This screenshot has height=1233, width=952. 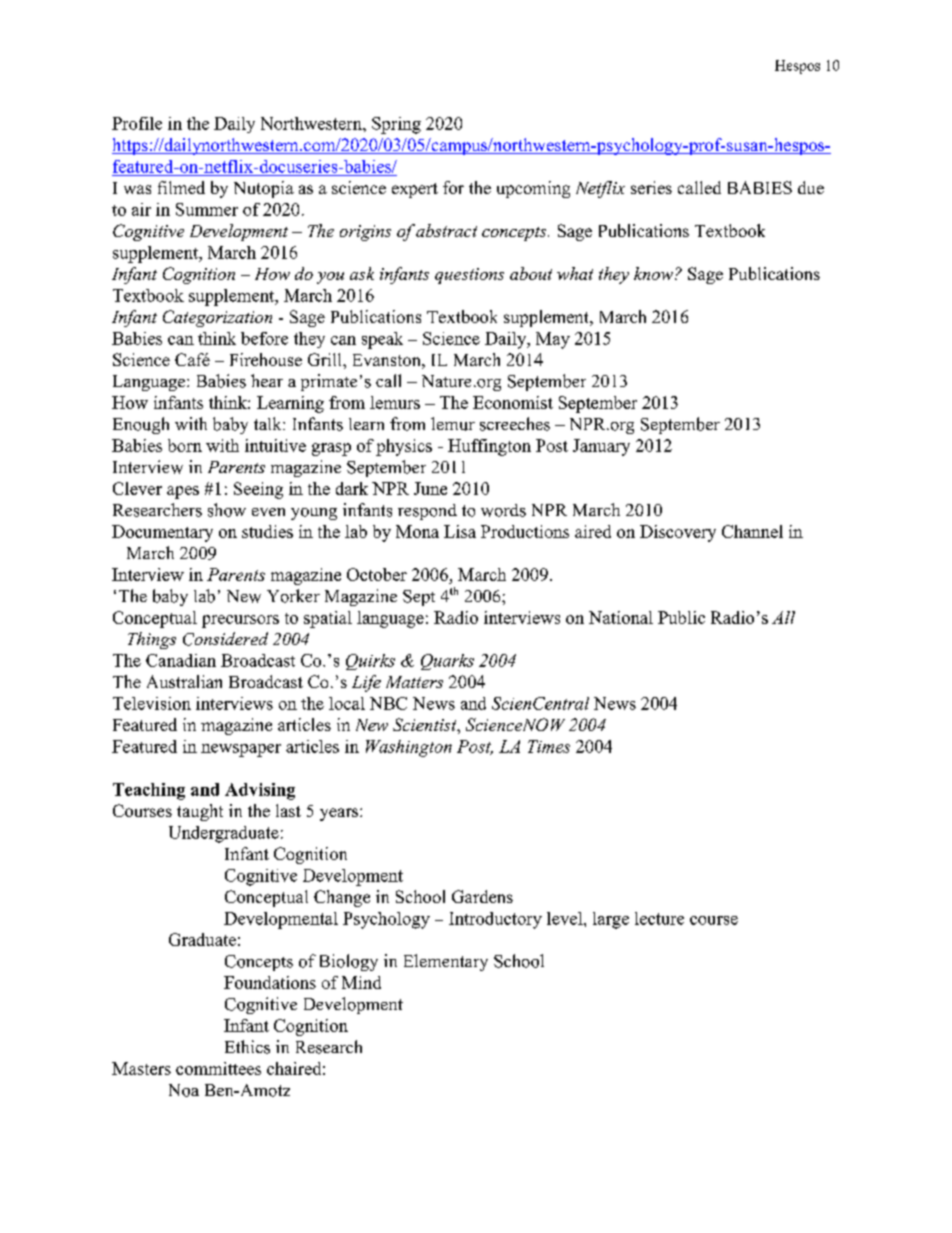 What do you see at coordinates (181, 187) in the screenshot?
I see `filmed` at bounding box center [181, 187].
